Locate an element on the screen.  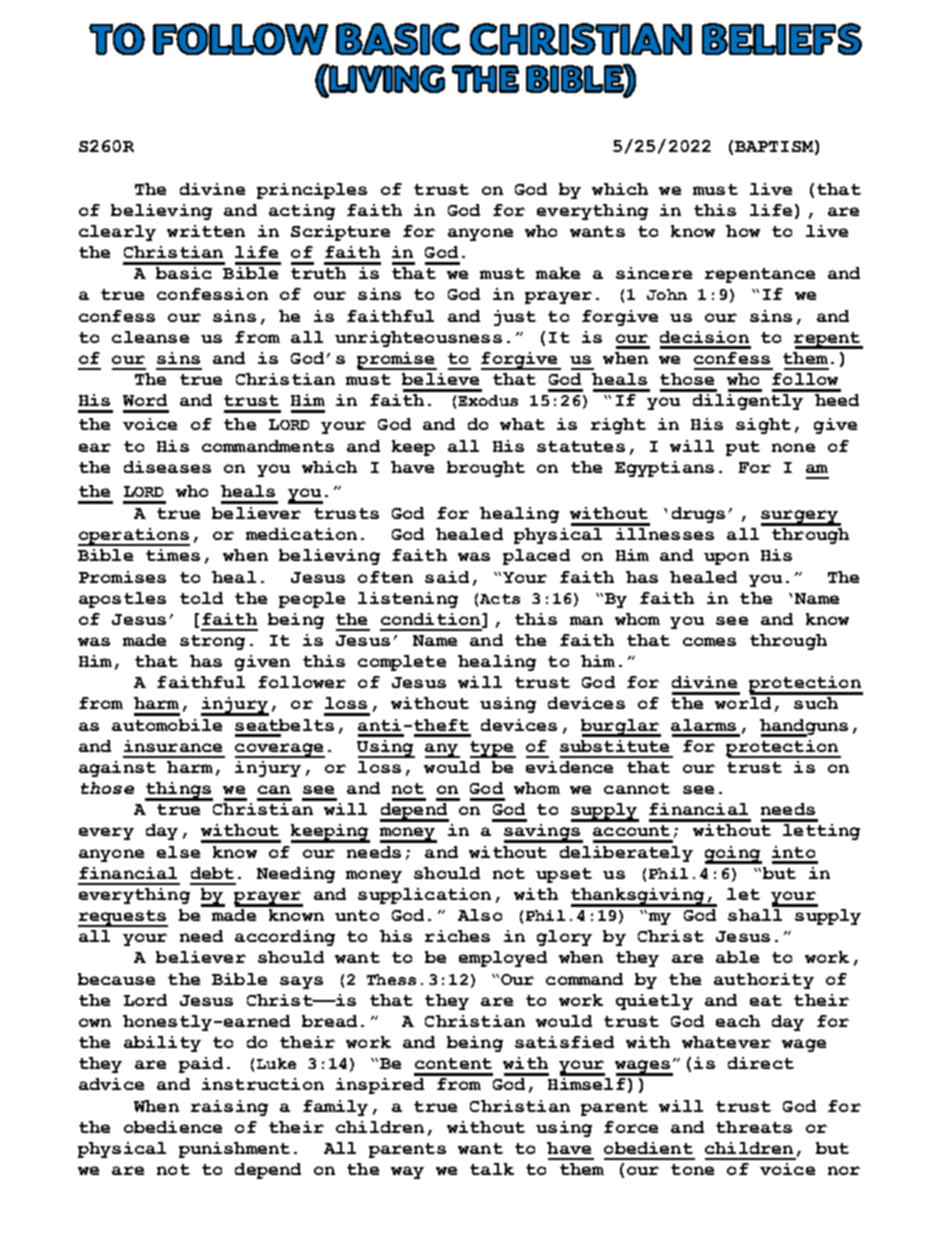
complete is located at coordinates (402, 663).
